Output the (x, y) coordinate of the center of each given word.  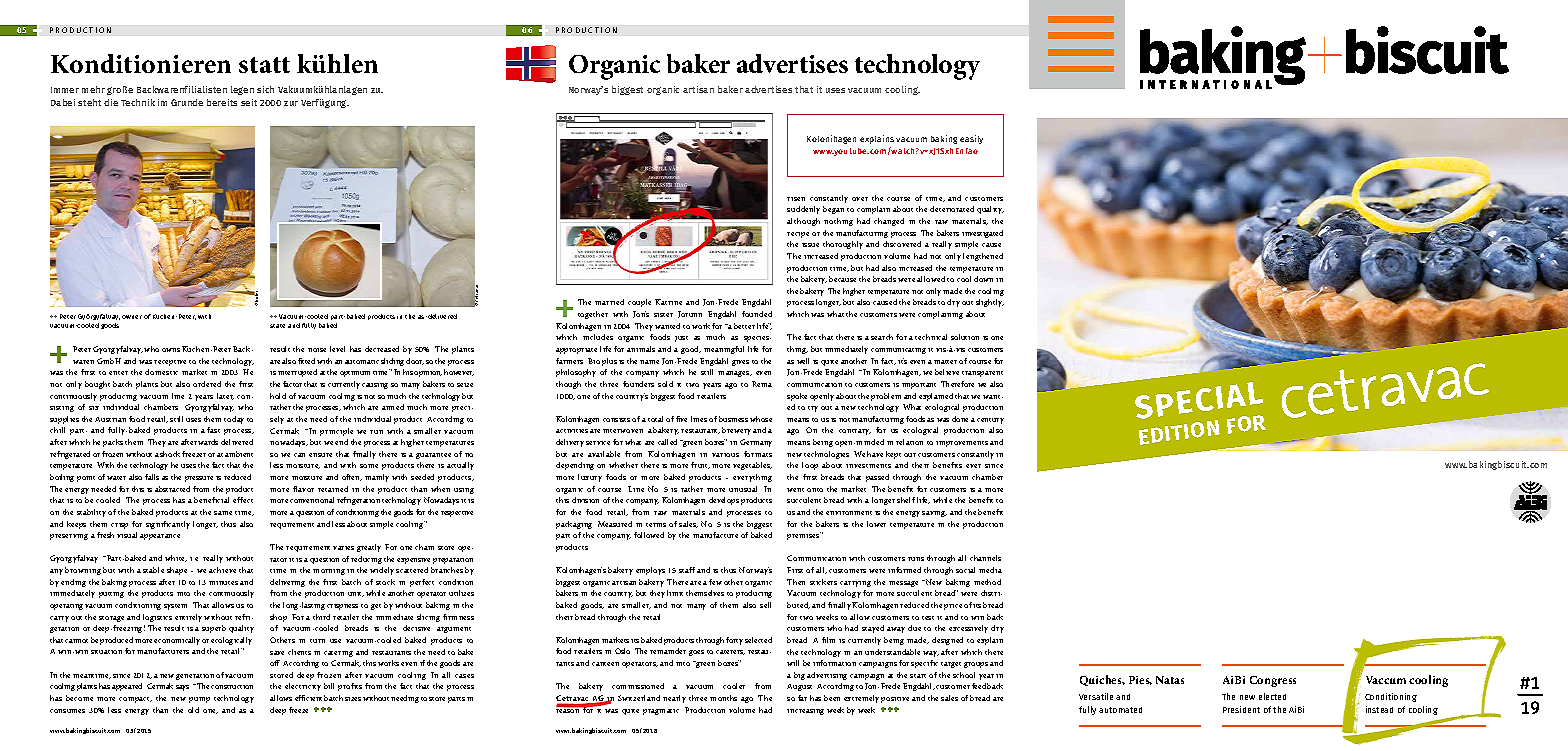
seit (249, 102)
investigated (982, 234)
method (987, 582)
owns (171, 350)
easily (971, 139)
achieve (222, 570)
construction (232, 687)
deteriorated (952, 209)
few (715, 582)
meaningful (724, 350)
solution (965, 337)
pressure (199, 479)
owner (132, 317)
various (725, 455)
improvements (962, 444)
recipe (798, 235)
